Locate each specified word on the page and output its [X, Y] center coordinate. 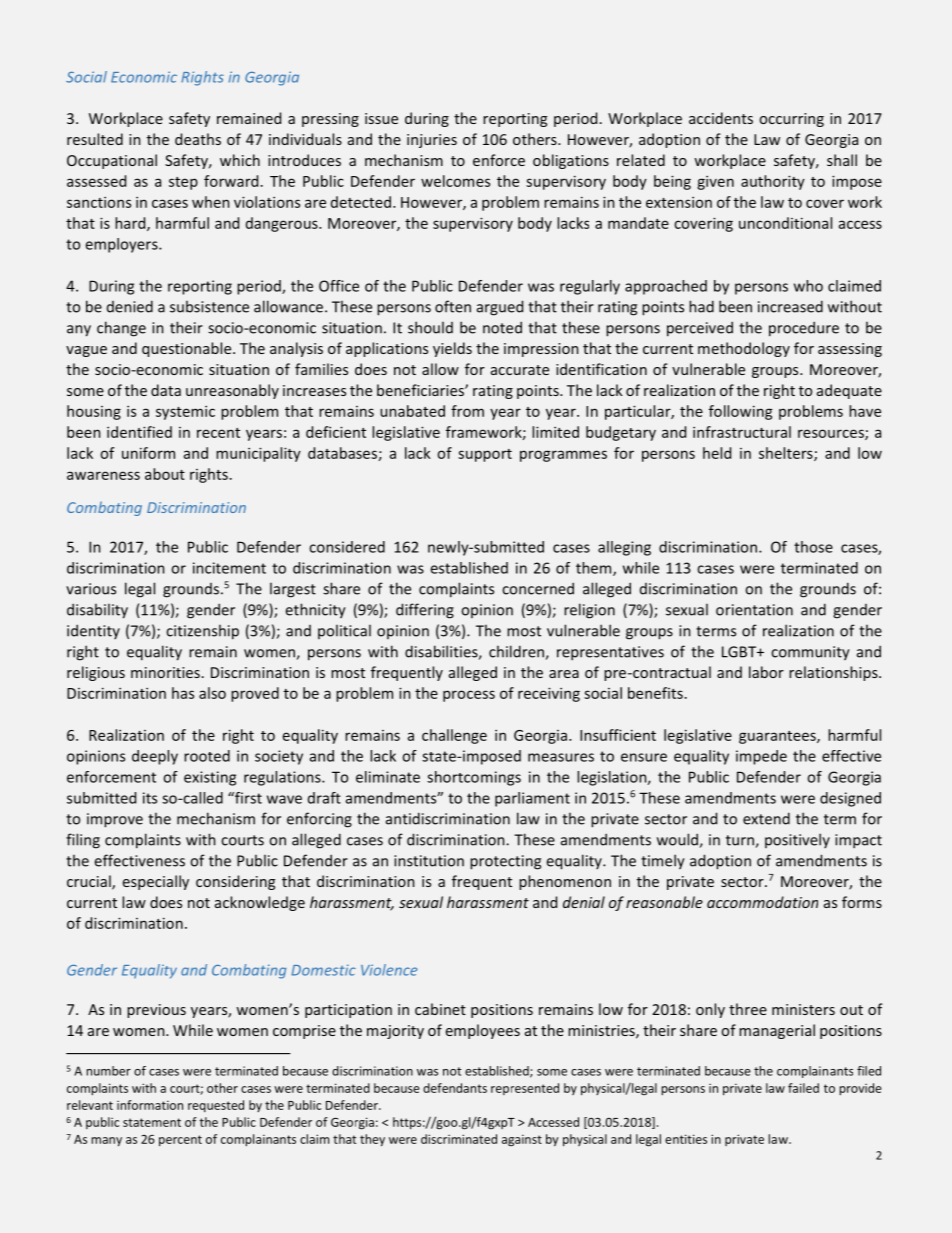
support [485, 455]
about [165, 474]
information [150, 1105]
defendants [455, 1088]
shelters [787, 454]
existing [210, 778]
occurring [792, 120]
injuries [432, 141]
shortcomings [474, 778]
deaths [198, 139]
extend [766, 818]
